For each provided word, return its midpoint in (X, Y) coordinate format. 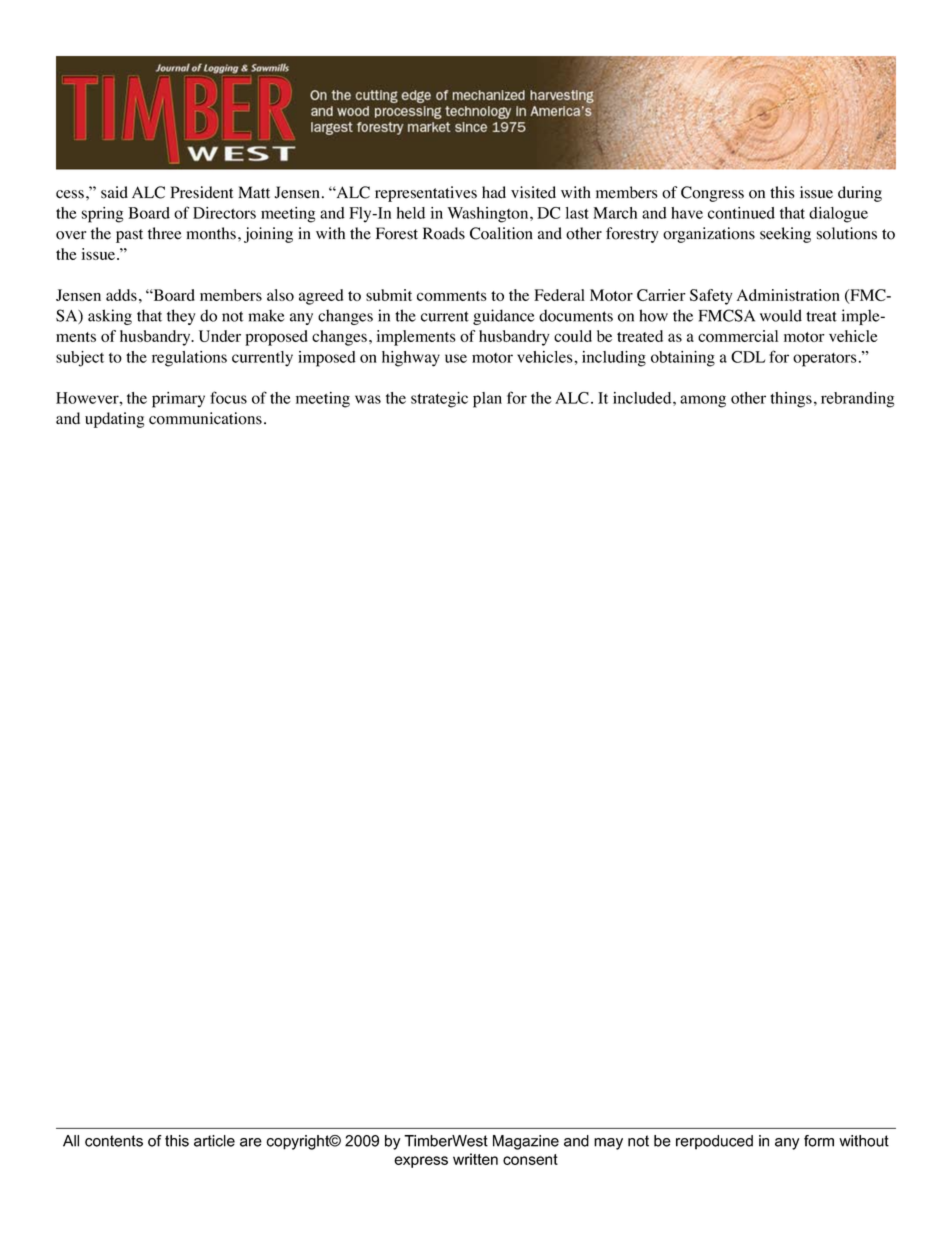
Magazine (526, 1142)
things (791, 400)
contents (114, 1141)
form (819, 1141)
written (475, 1159)
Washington (489, 215)
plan (487, 400)
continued (741, 213)
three (165, 233)
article (214, 1141)
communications (205, 418)
